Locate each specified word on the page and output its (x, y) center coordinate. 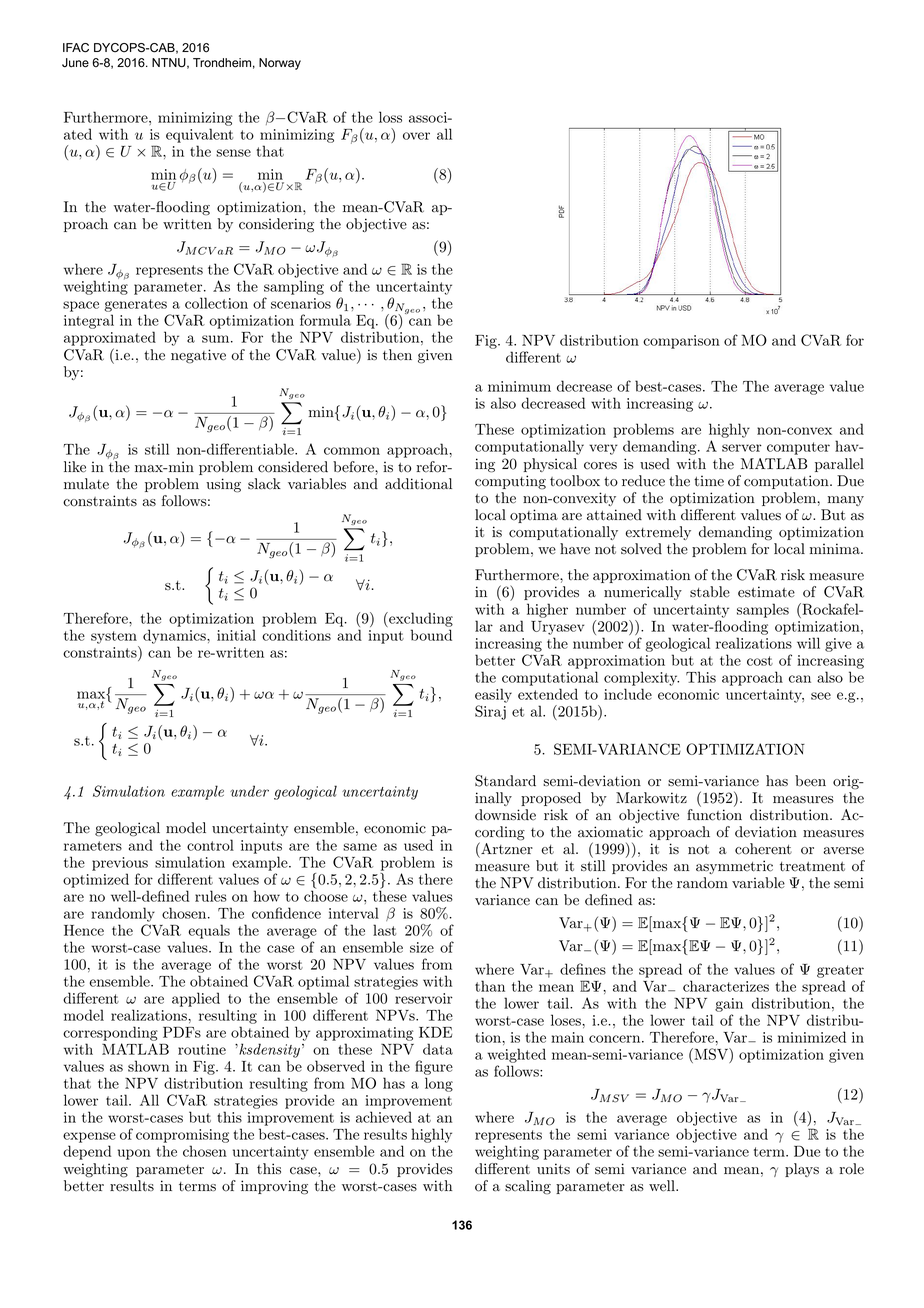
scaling (528, 1187)
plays (802, 1170)
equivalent (199, 135)
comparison (681, 342)
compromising (182, 1137)
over (416, 136)
